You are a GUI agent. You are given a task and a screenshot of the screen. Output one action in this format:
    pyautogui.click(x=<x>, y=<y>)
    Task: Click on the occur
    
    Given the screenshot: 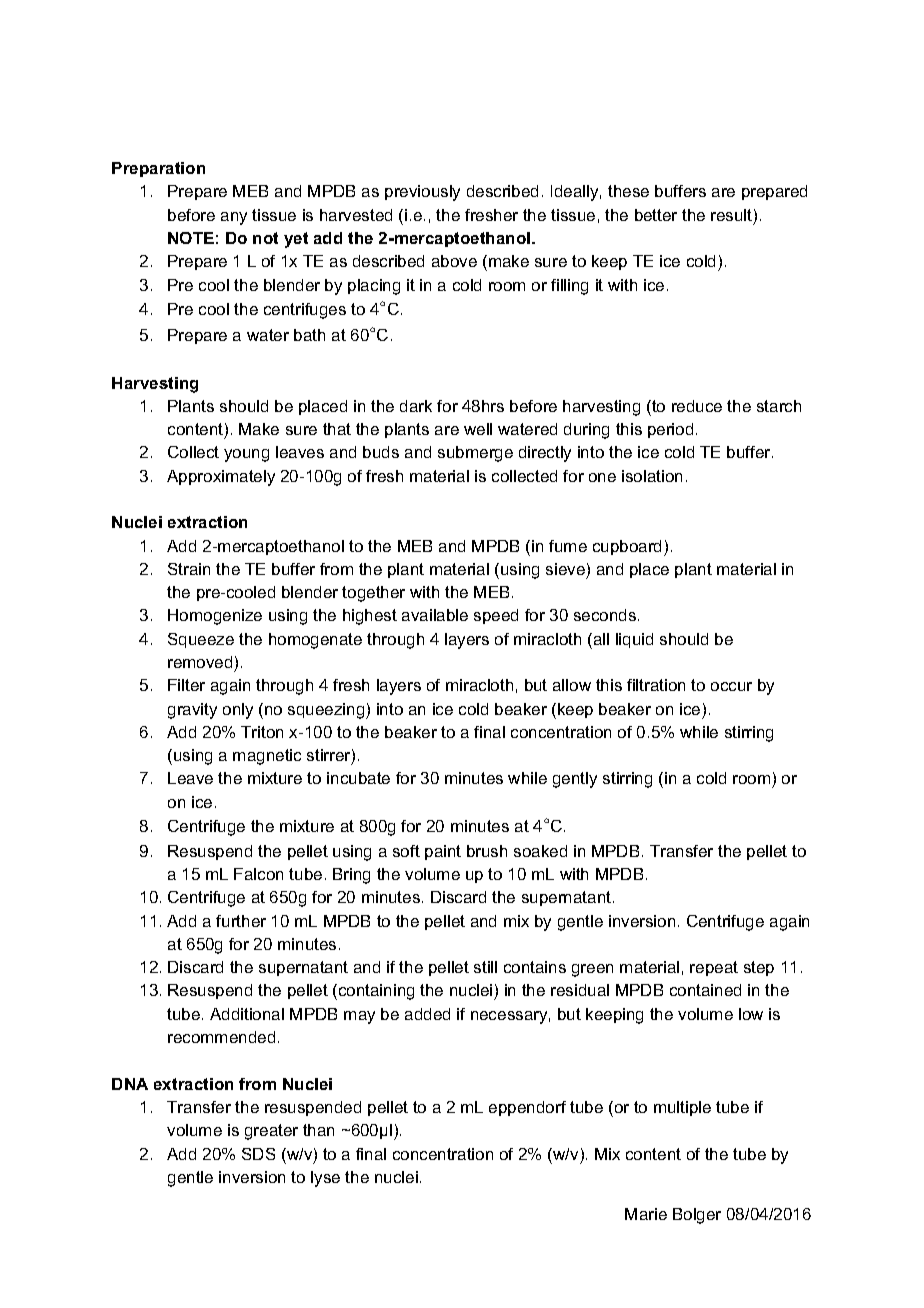 What is the action you would take?
    pyautogui.click(x=731, y=686)
